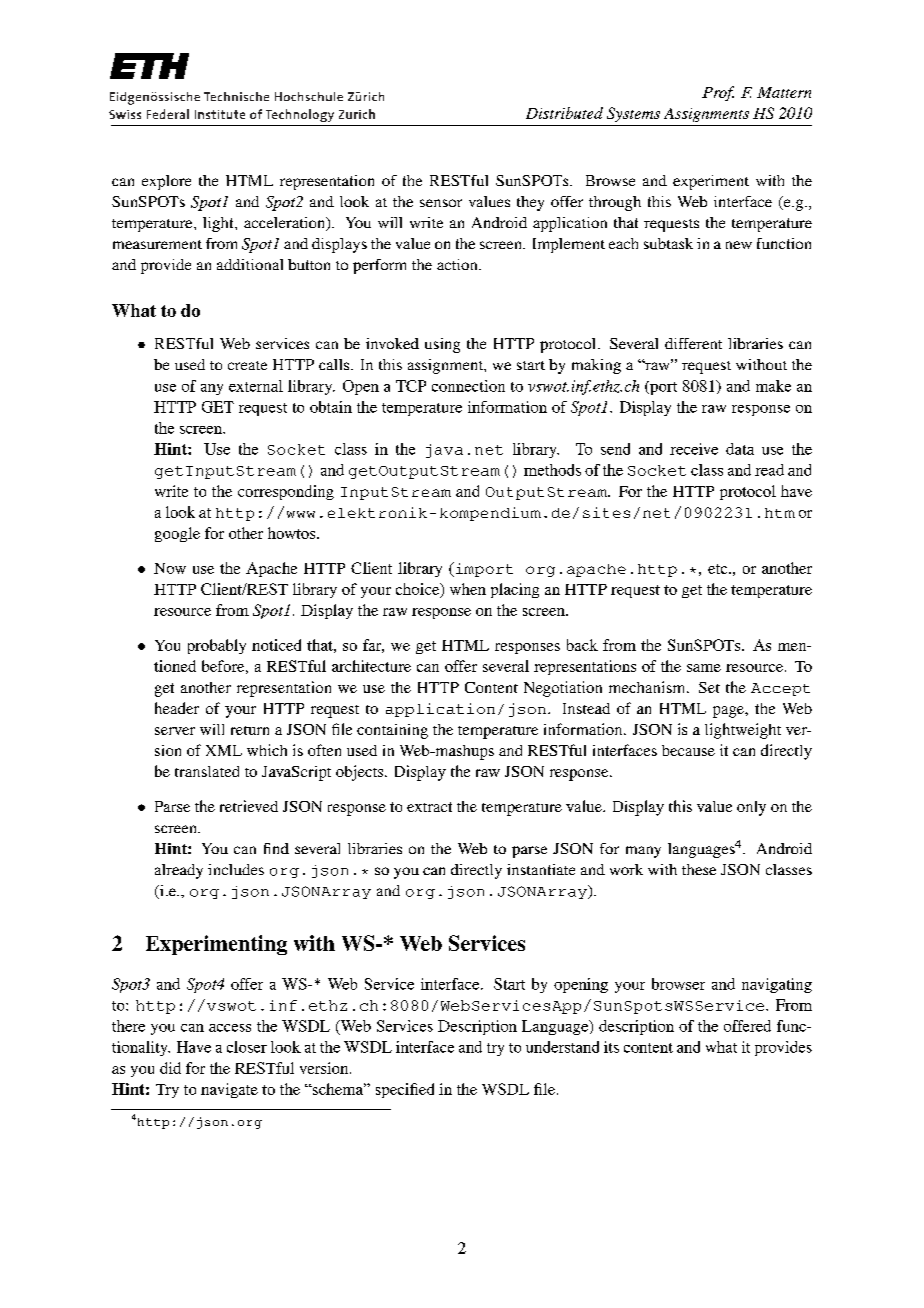 The height and width of the screenshot is (1308, 924). What do you see at coordinates (468, 589) in the screenshot?
I see `when` at bounding box center [468, 589].
